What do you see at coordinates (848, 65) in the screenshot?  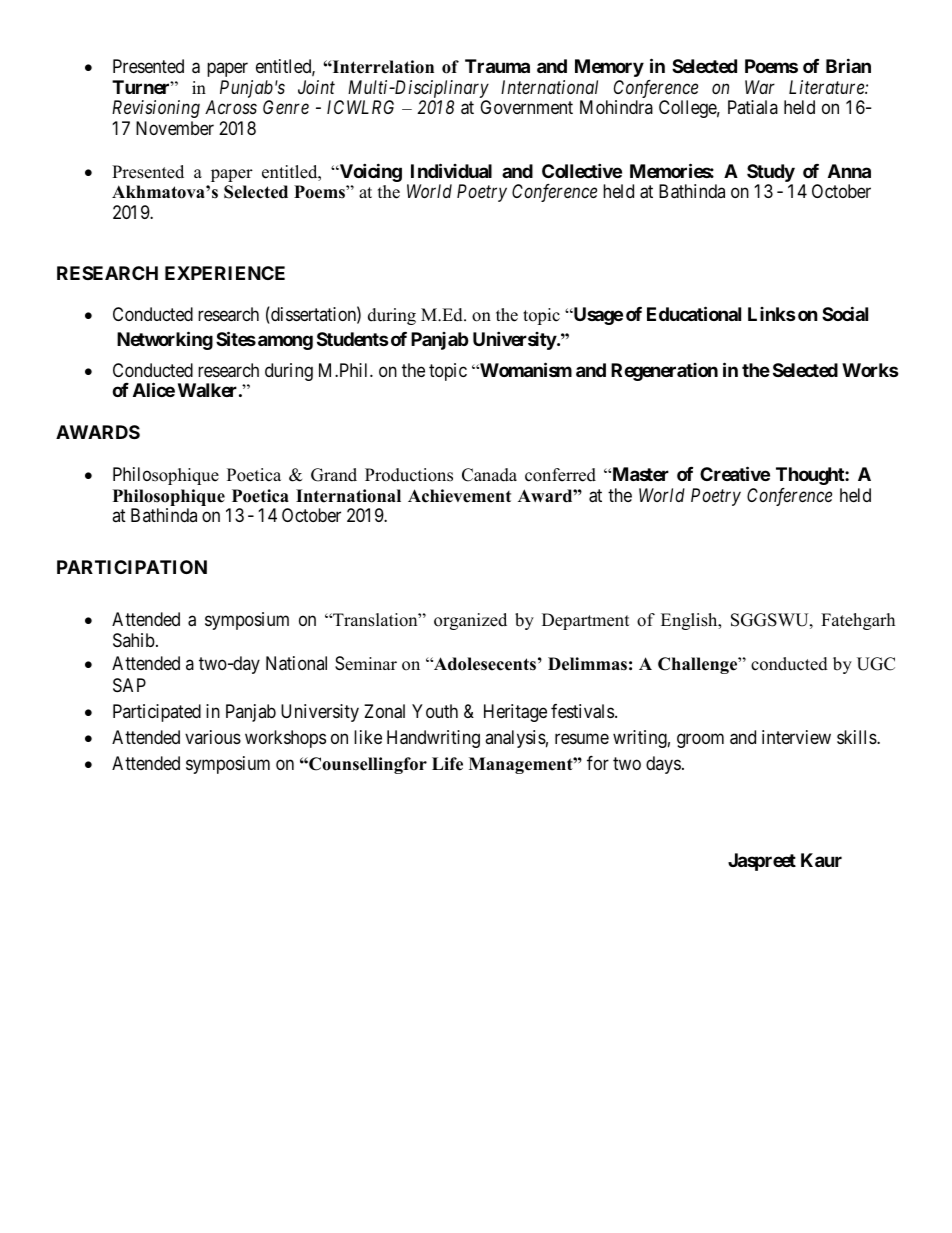 I see `Brian` at bounding box center [848, 65].
